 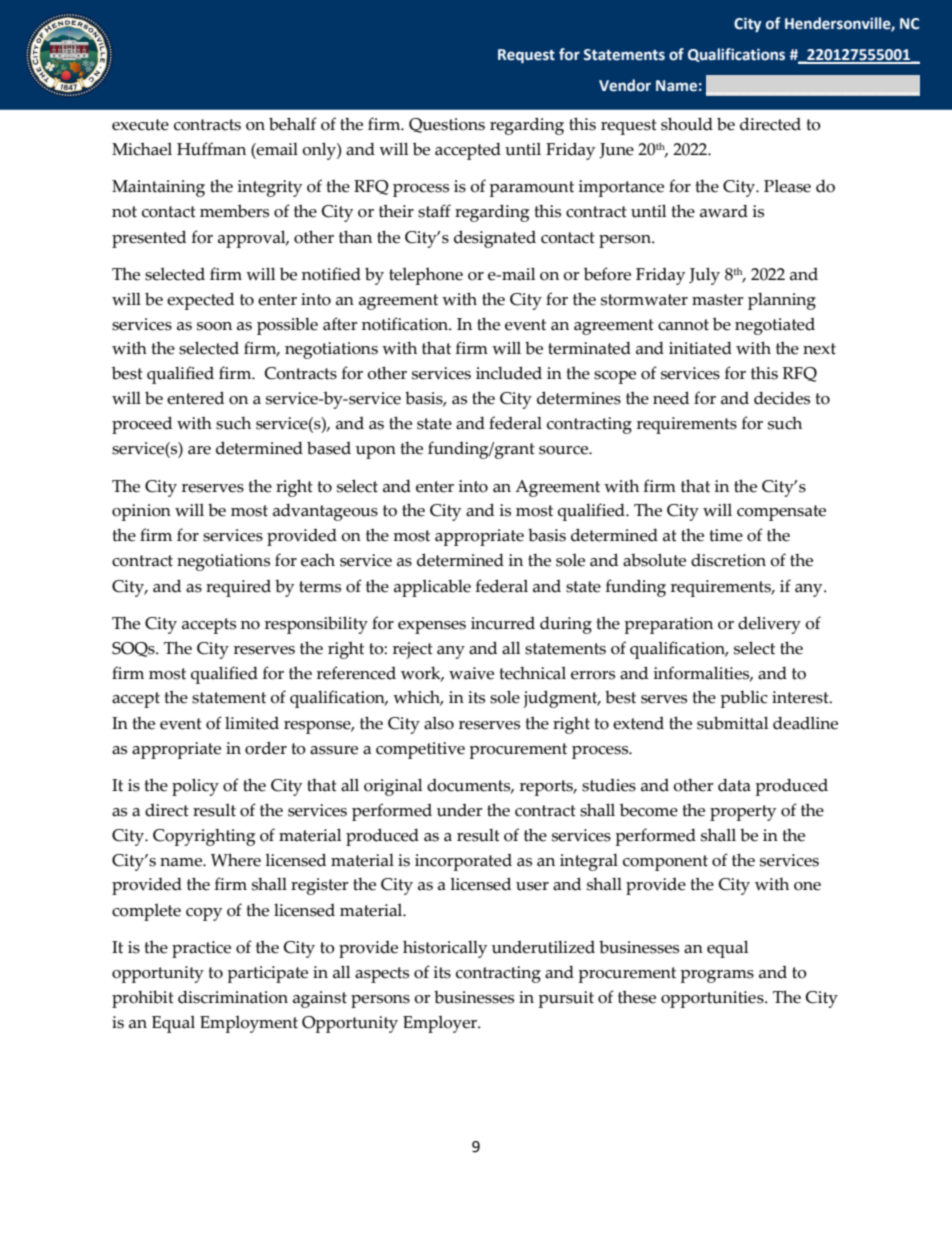 What do you see at coordinates (447, 125) in the screenshot?
I see `Questions` at bounding box center [447, 125].
